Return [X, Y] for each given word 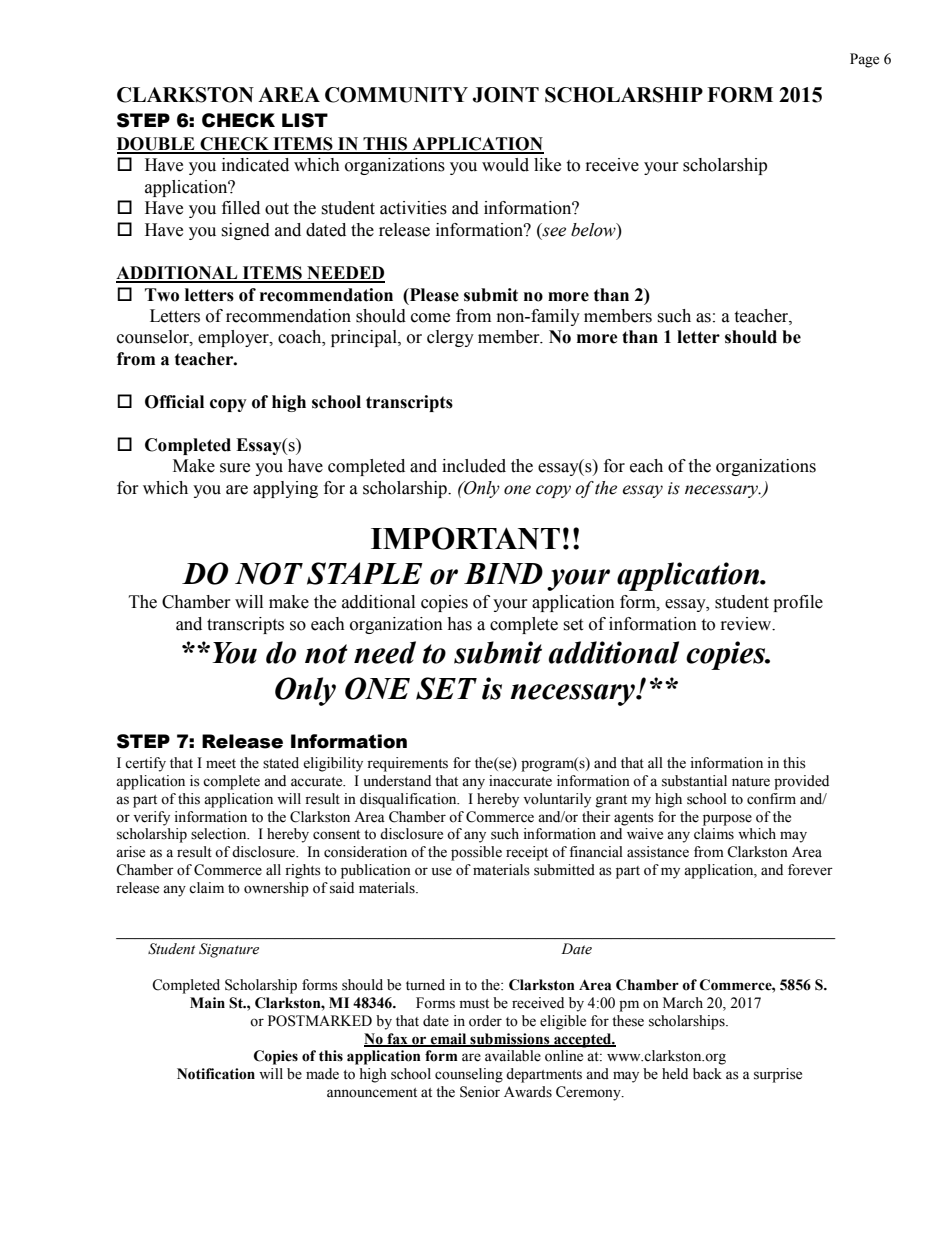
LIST [305, 120]
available [513, 1056]
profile [798, 603]
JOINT [506, 95]
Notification [216, 1074]
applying [285, 489]
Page [864, 60]
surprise [778, 1075]
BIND [503, 573]
